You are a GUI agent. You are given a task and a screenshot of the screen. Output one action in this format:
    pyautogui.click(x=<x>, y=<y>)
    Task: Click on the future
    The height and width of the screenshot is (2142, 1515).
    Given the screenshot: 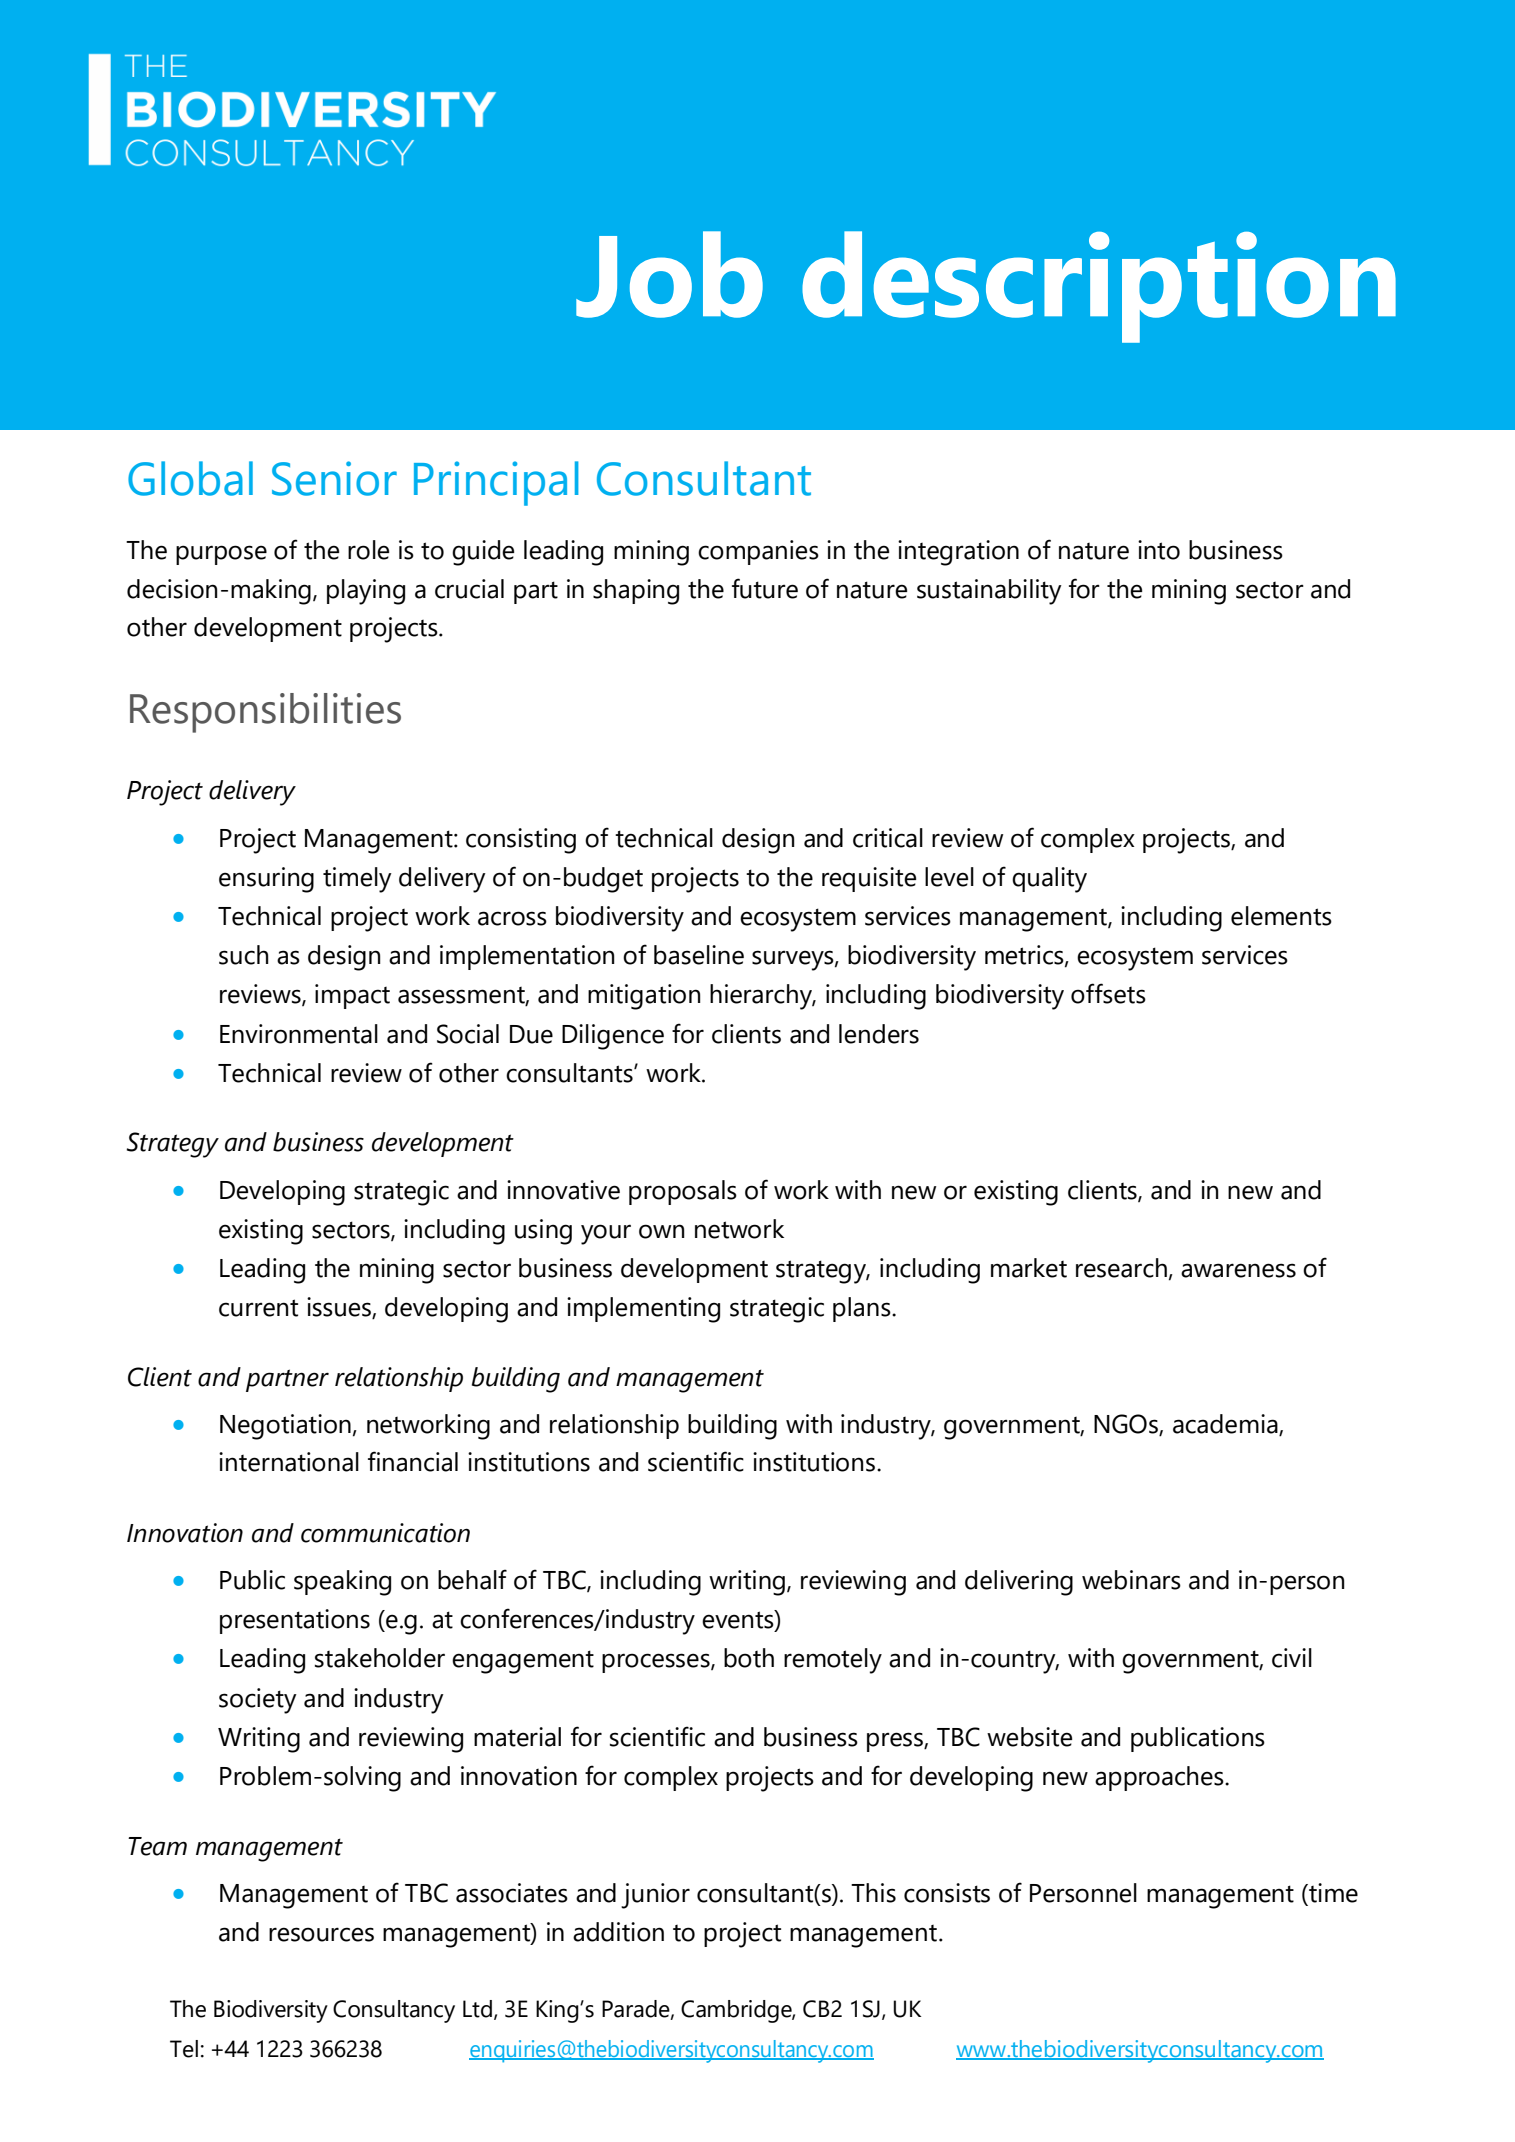 What is the action you would take?
    pyautogui.click(x=765, y=588)
